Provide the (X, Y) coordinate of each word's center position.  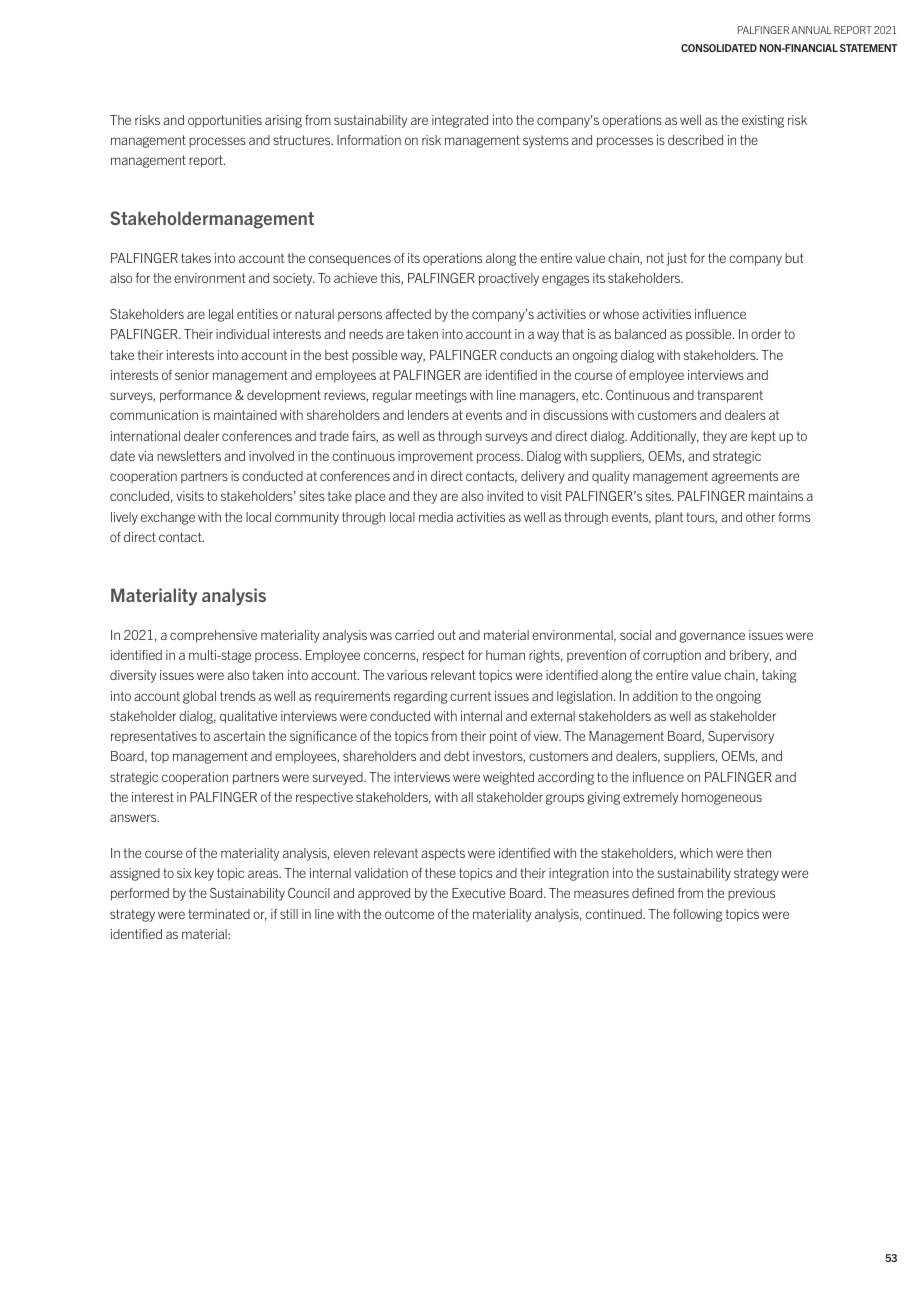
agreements (744, 477)
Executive (478, 893)
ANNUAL (811, 30)
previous (751, 894)
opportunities (225, 121)
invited (505, 496)
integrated (460, 121)
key (204, 874)
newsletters (189, 456)
